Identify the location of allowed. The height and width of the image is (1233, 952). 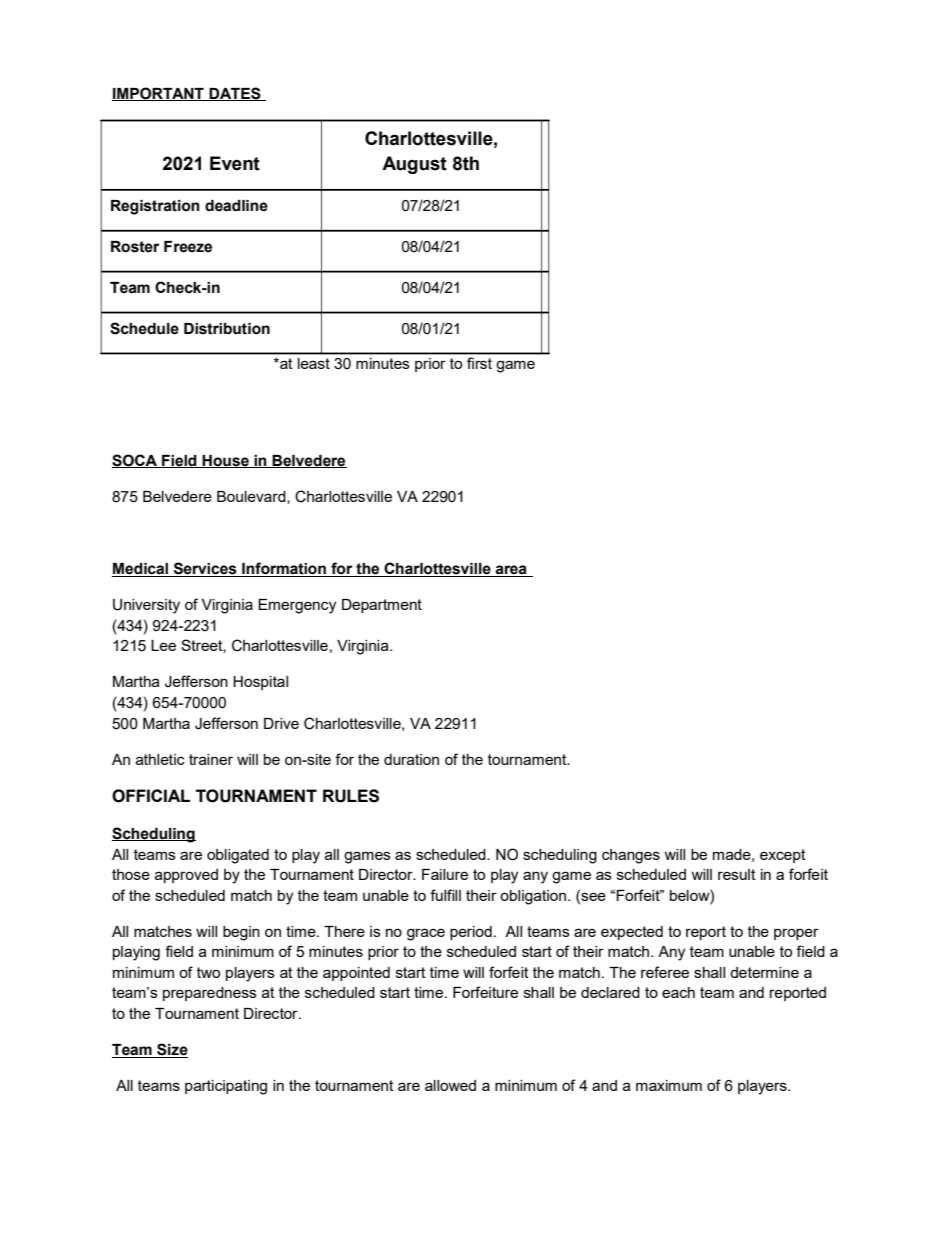
(450, 1085).
